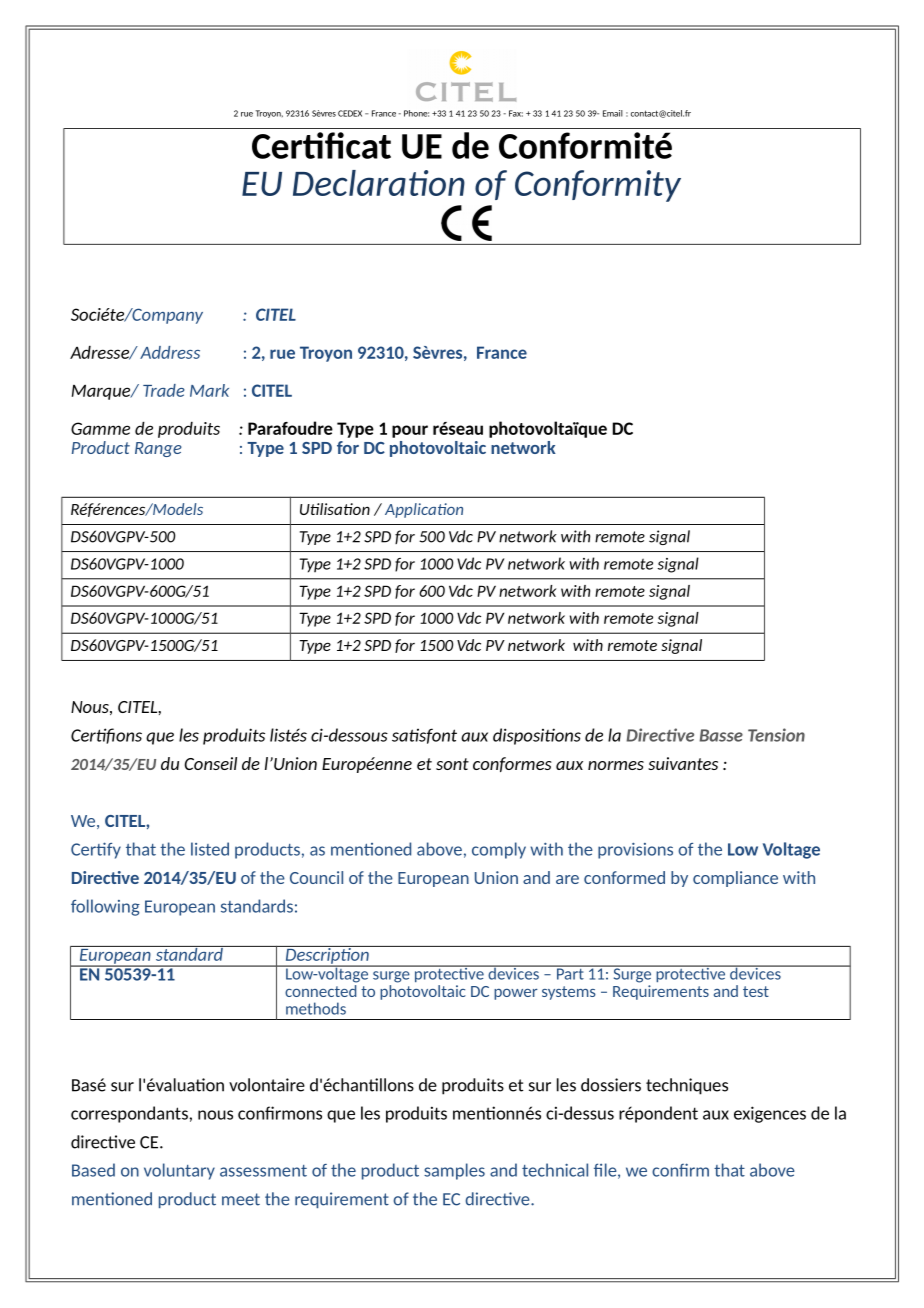 This screenshot has width=924, height=1308. I want to click on Phone, so click(416, 113).
